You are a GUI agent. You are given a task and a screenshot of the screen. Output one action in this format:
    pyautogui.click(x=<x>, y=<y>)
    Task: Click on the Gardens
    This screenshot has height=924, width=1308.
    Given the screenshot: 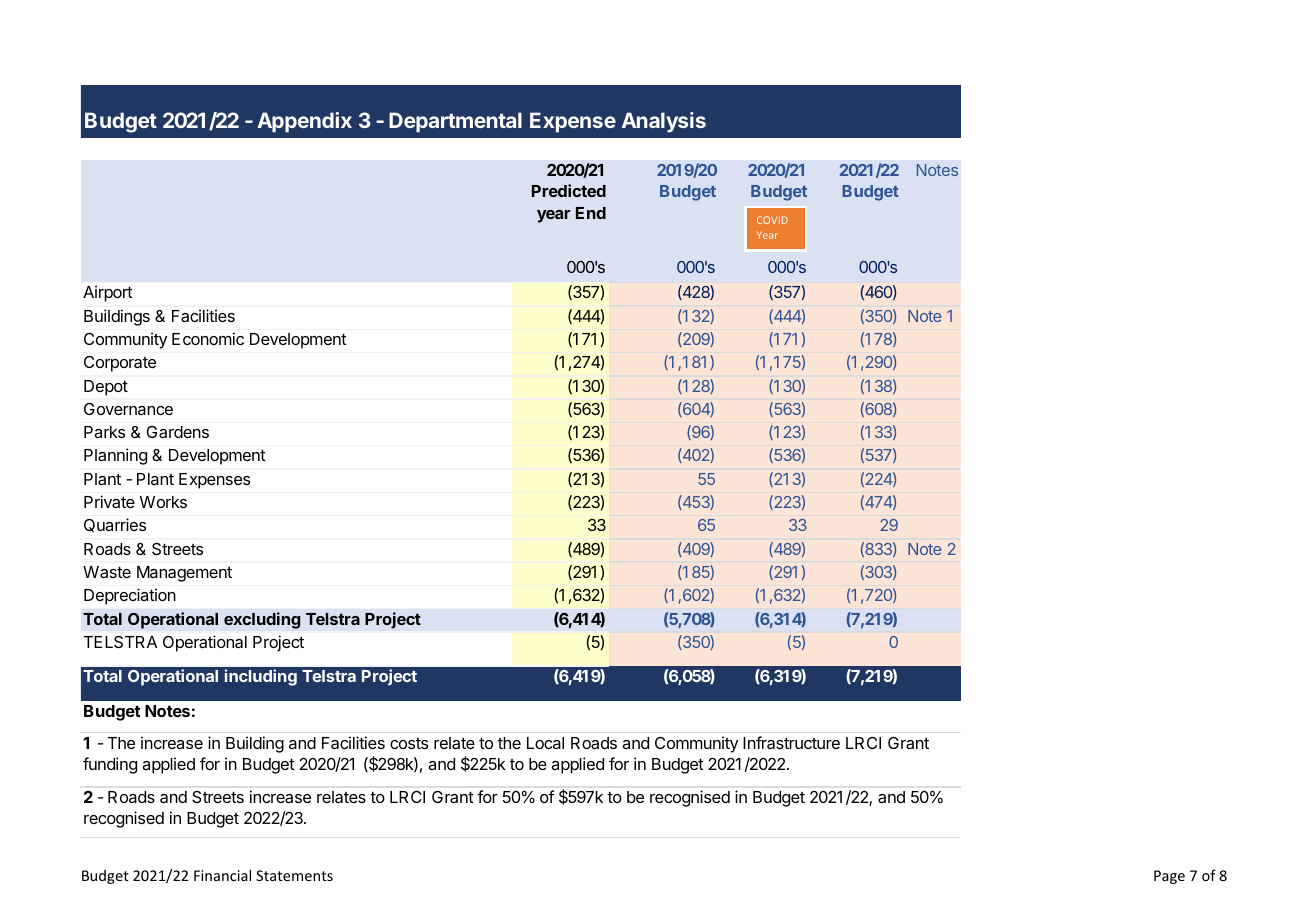 What is the action you would take?
    pyautogui.click(x=177, y=432)
